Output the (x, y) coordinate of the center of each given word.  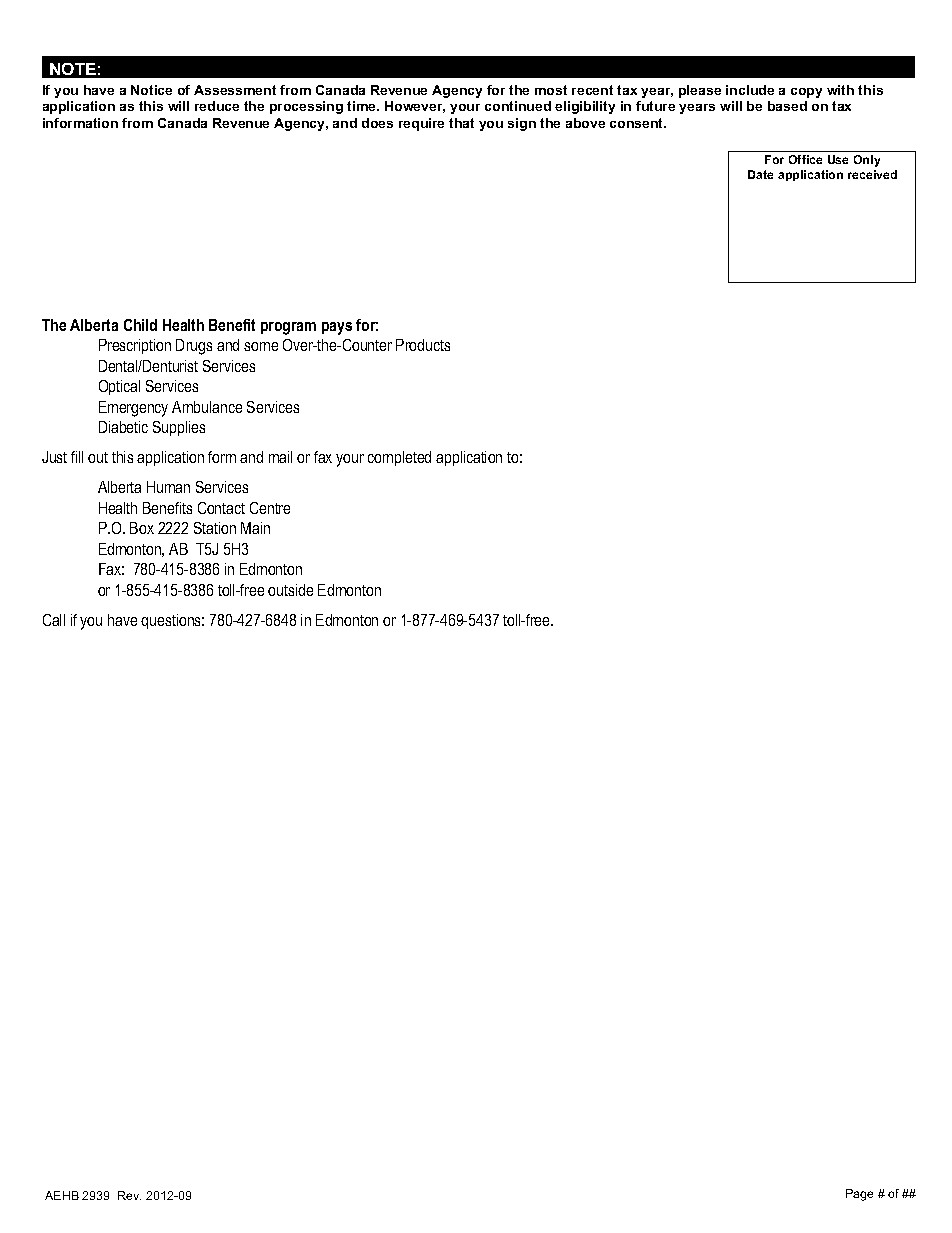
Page (859, 1195)
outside (290, 590)
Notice (151, 90)
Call (54, 620)
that (461, 123)
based (787, 106)
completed (399, 458)
